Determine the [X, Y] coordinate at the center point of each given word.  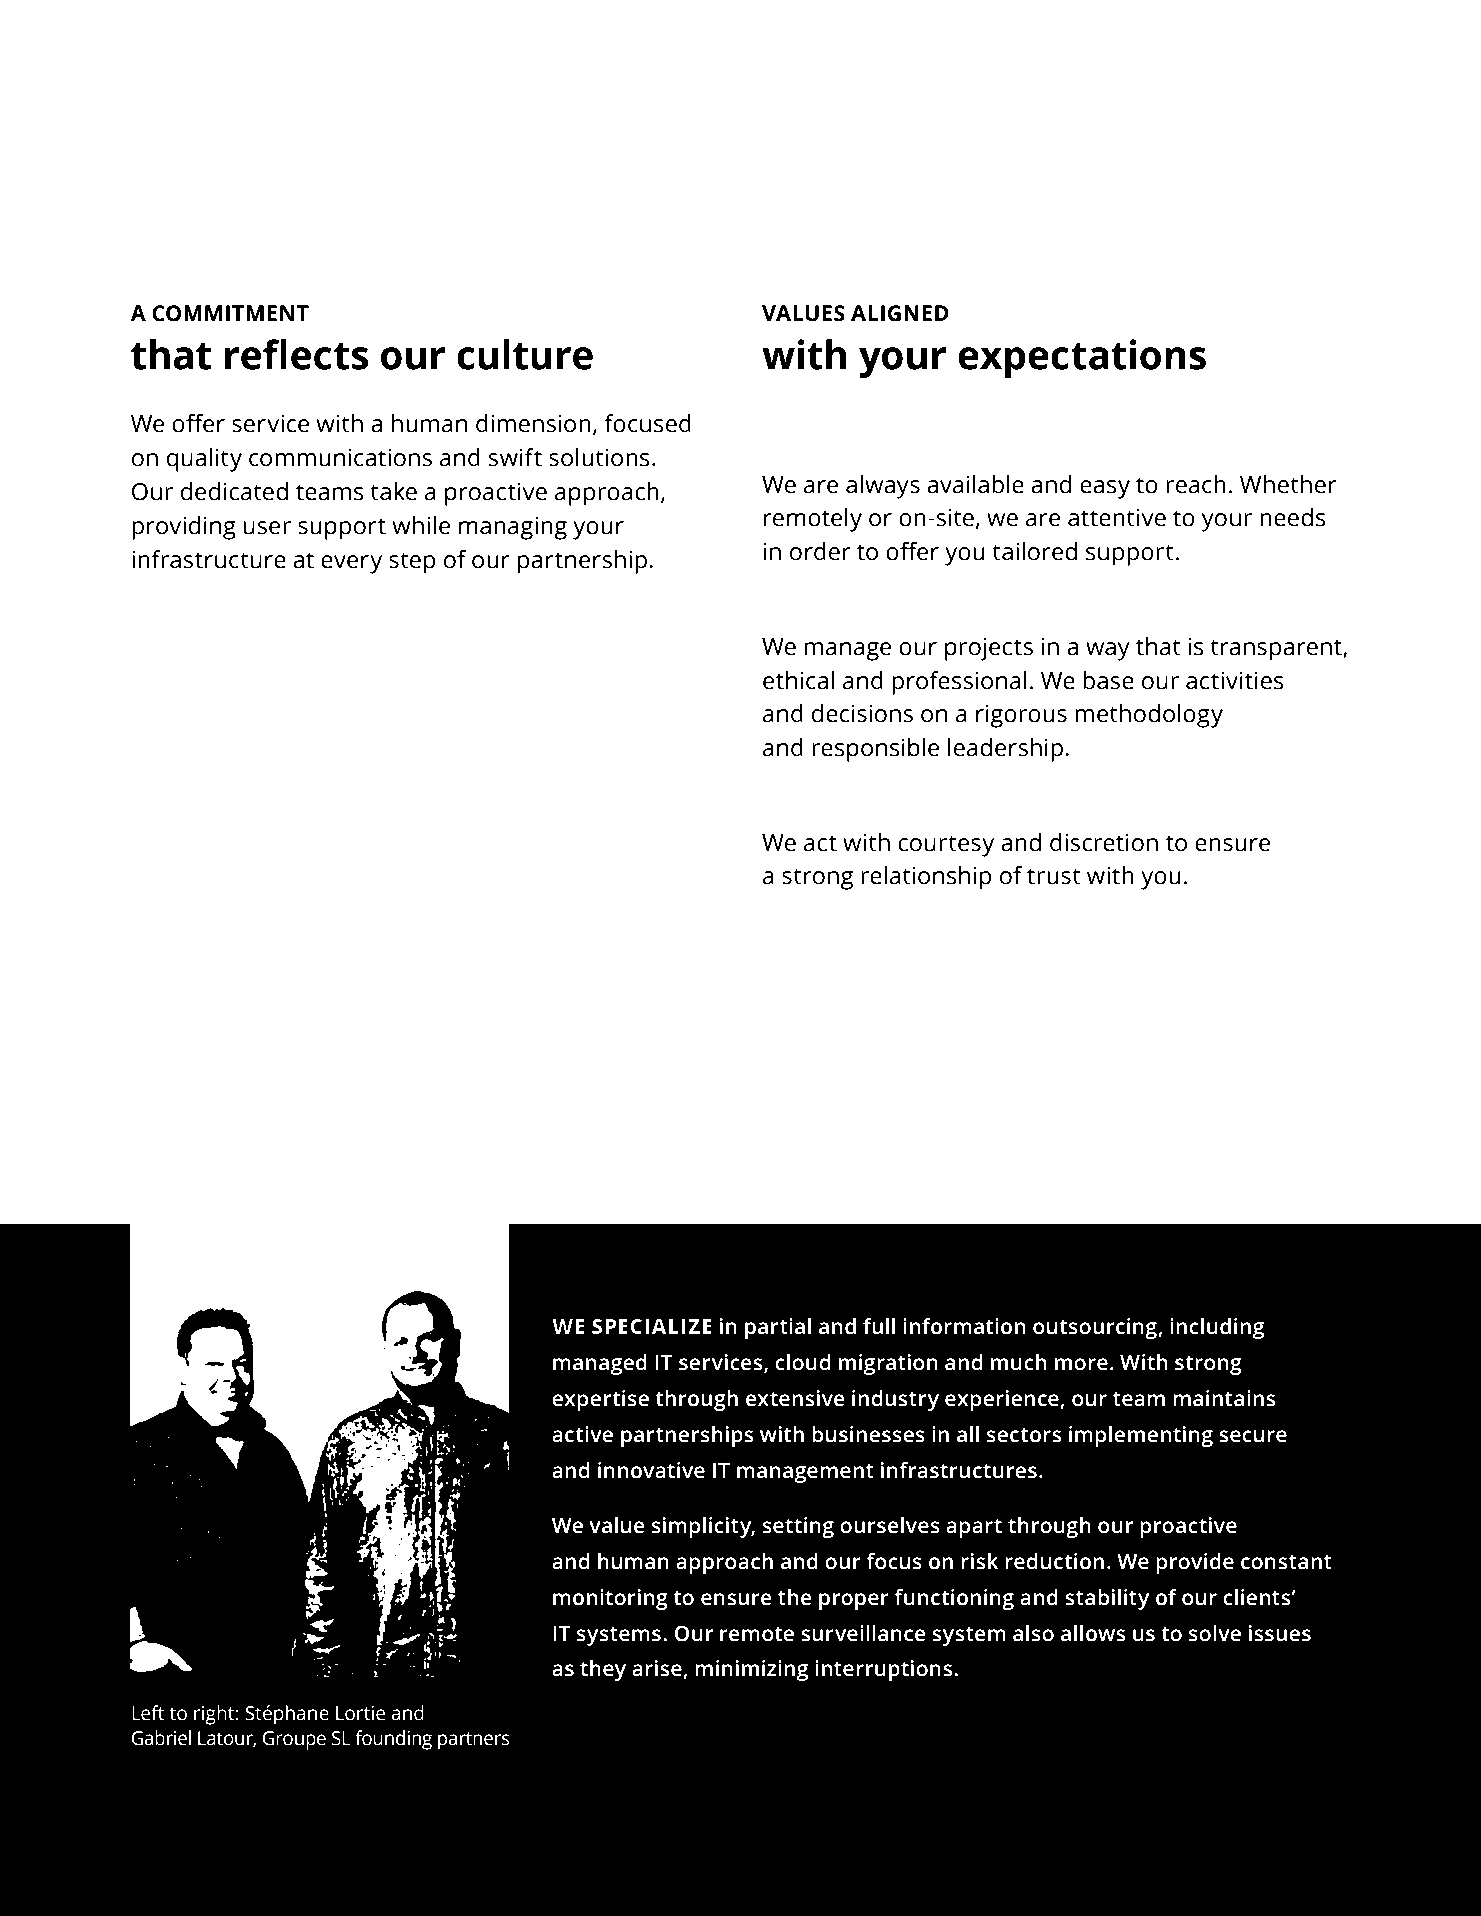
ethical [798, 680]
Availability [837, 447]
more [1081, 1364]
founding [393, 1740]
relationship [926, 878]
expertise [600, 1400]
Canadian [248, 1030]
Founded [243, 709]
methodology [1149, 716]
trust [1054, 876]
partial [778, 1328]
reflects [297, 354]
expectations [1082, 358]
